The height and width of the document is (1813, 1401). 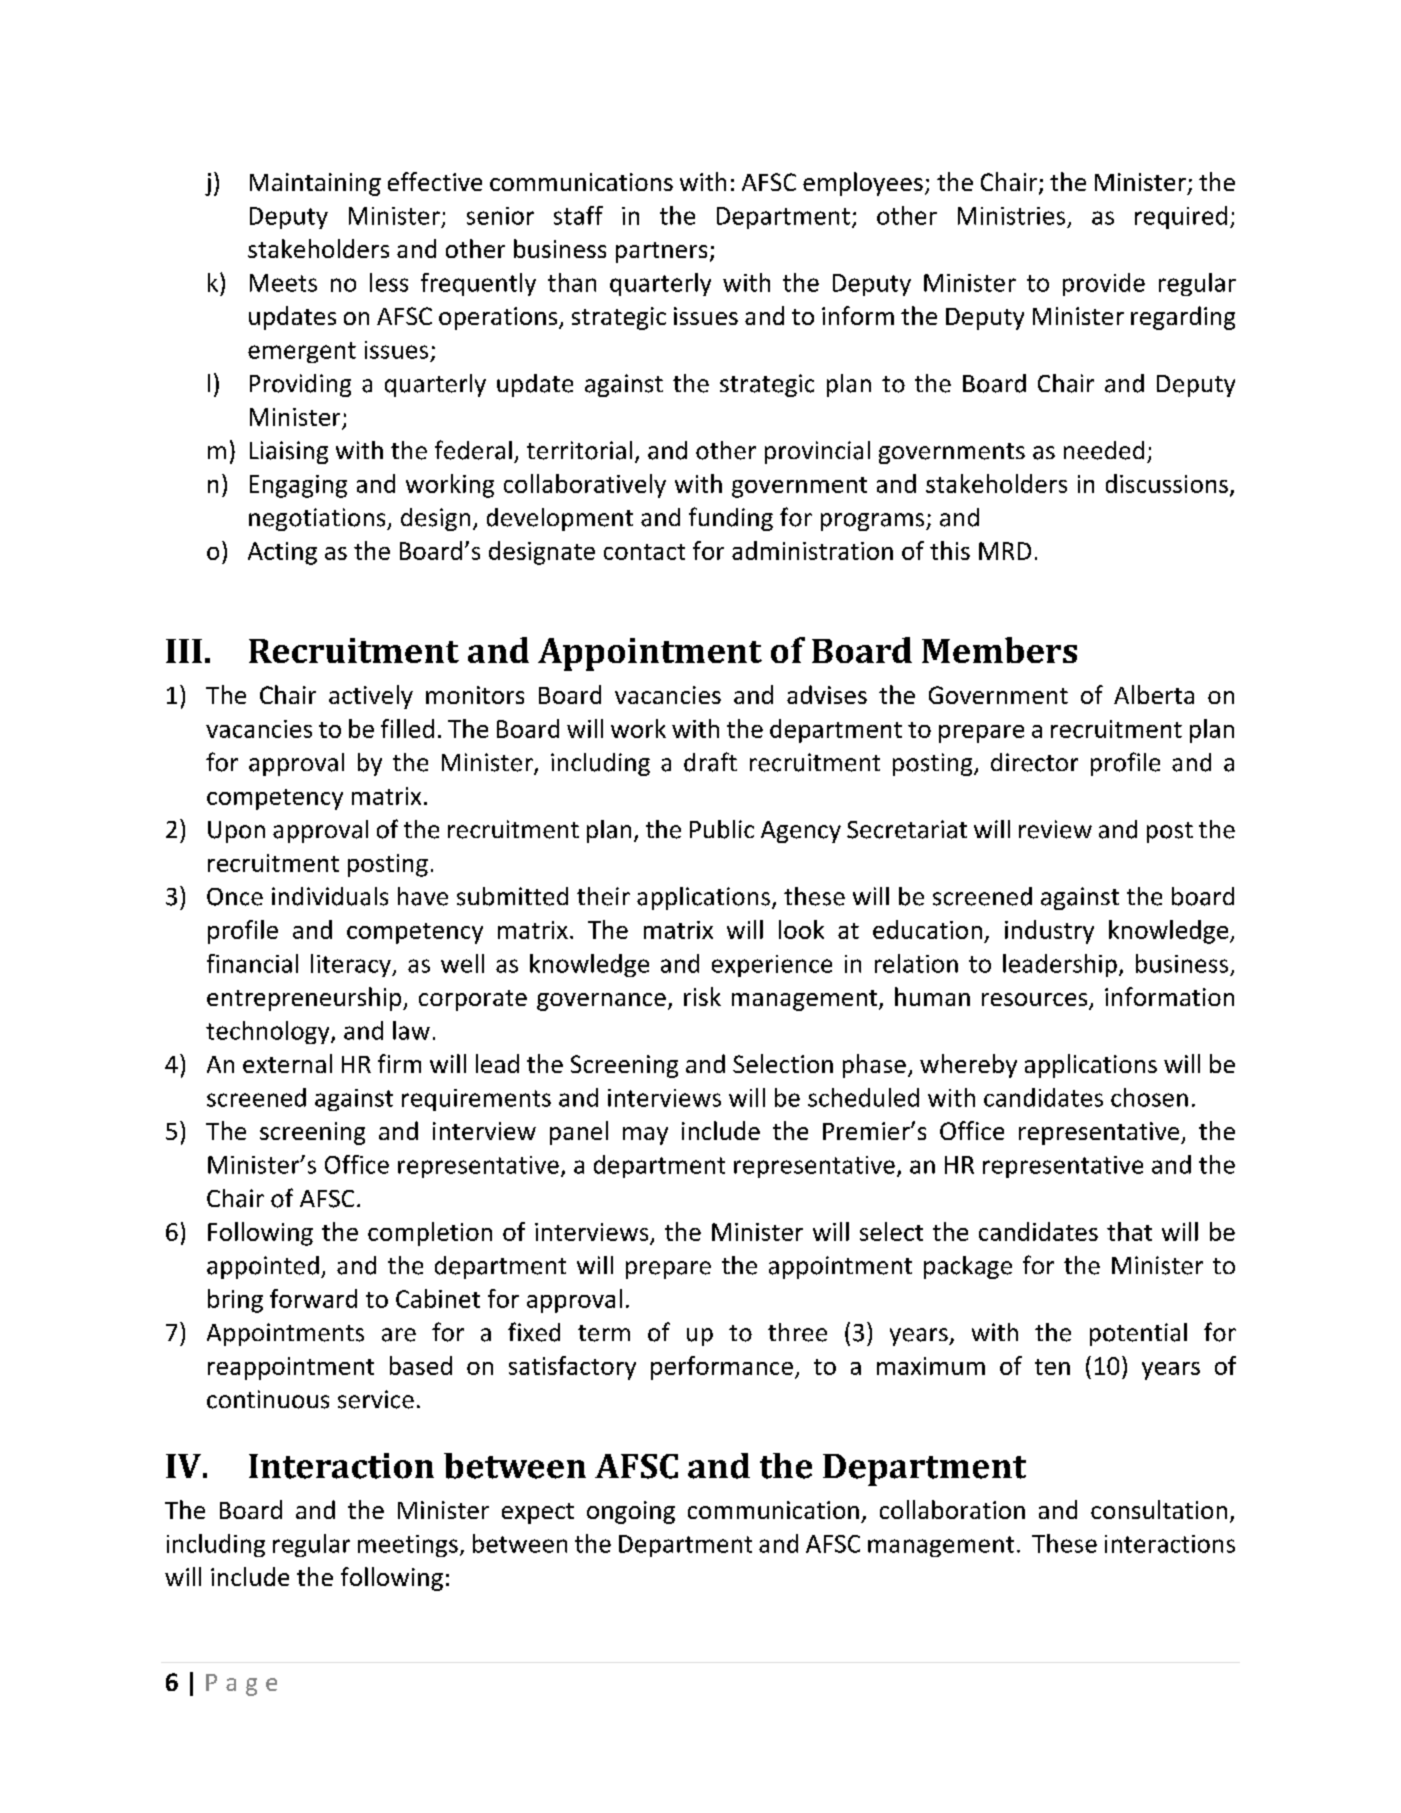 What do you see at coordinates (1159, 1509) in the document?
I see `consultation` at bounding box center [1159, 1509].
